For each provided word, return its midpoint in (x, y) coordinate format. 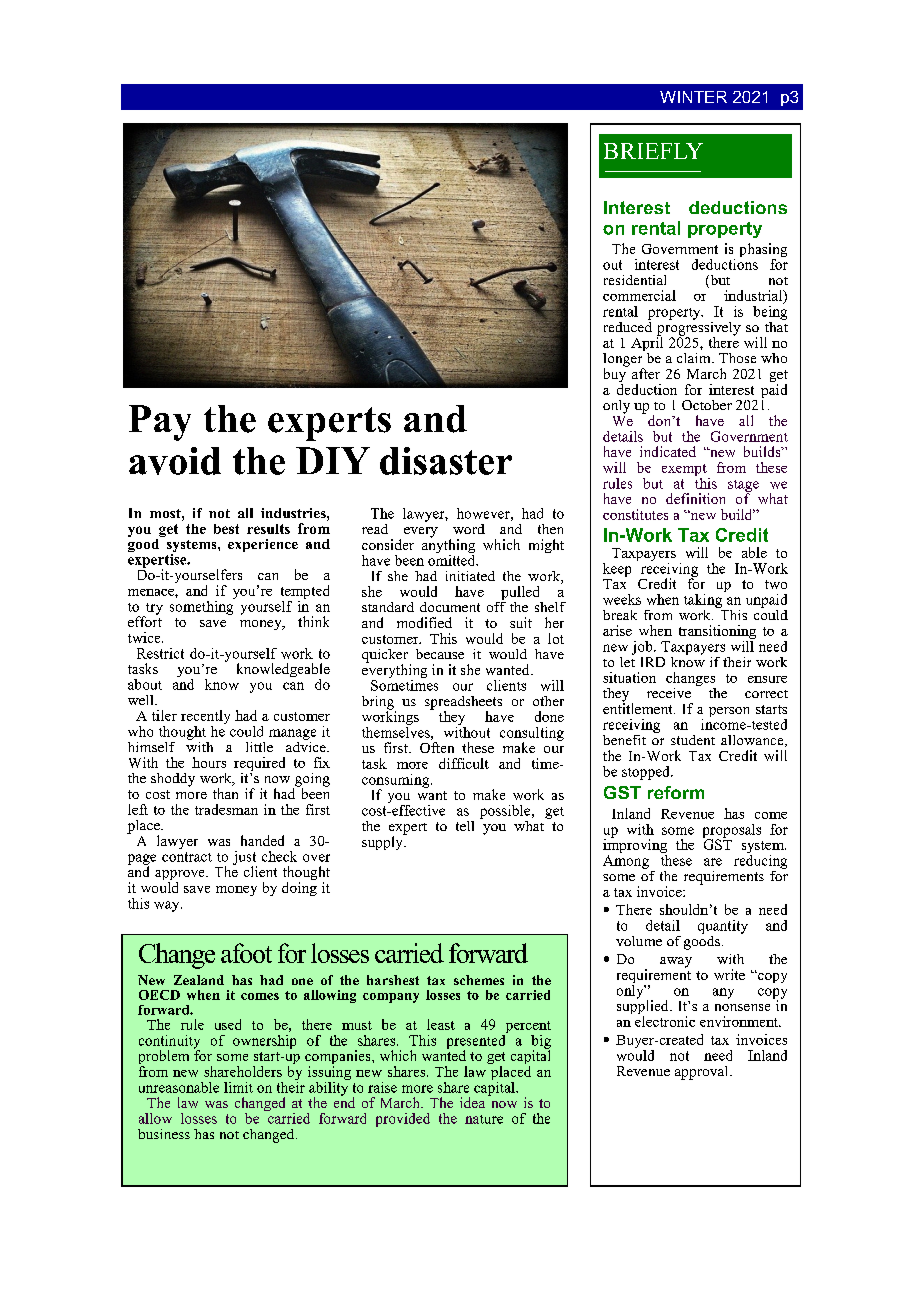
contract (187, 857)
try (153, 610)
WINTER (693, 97)
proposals (732, 832)
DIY (333, 460)
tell (465, 826)
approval (703, 1073)
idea (472, 1102)
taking (704, 599)
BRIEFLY (653, 151)
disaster (446, 461)
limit (238, 1087)
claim (695, 358)
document (450, 607)
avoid (175, 461)
